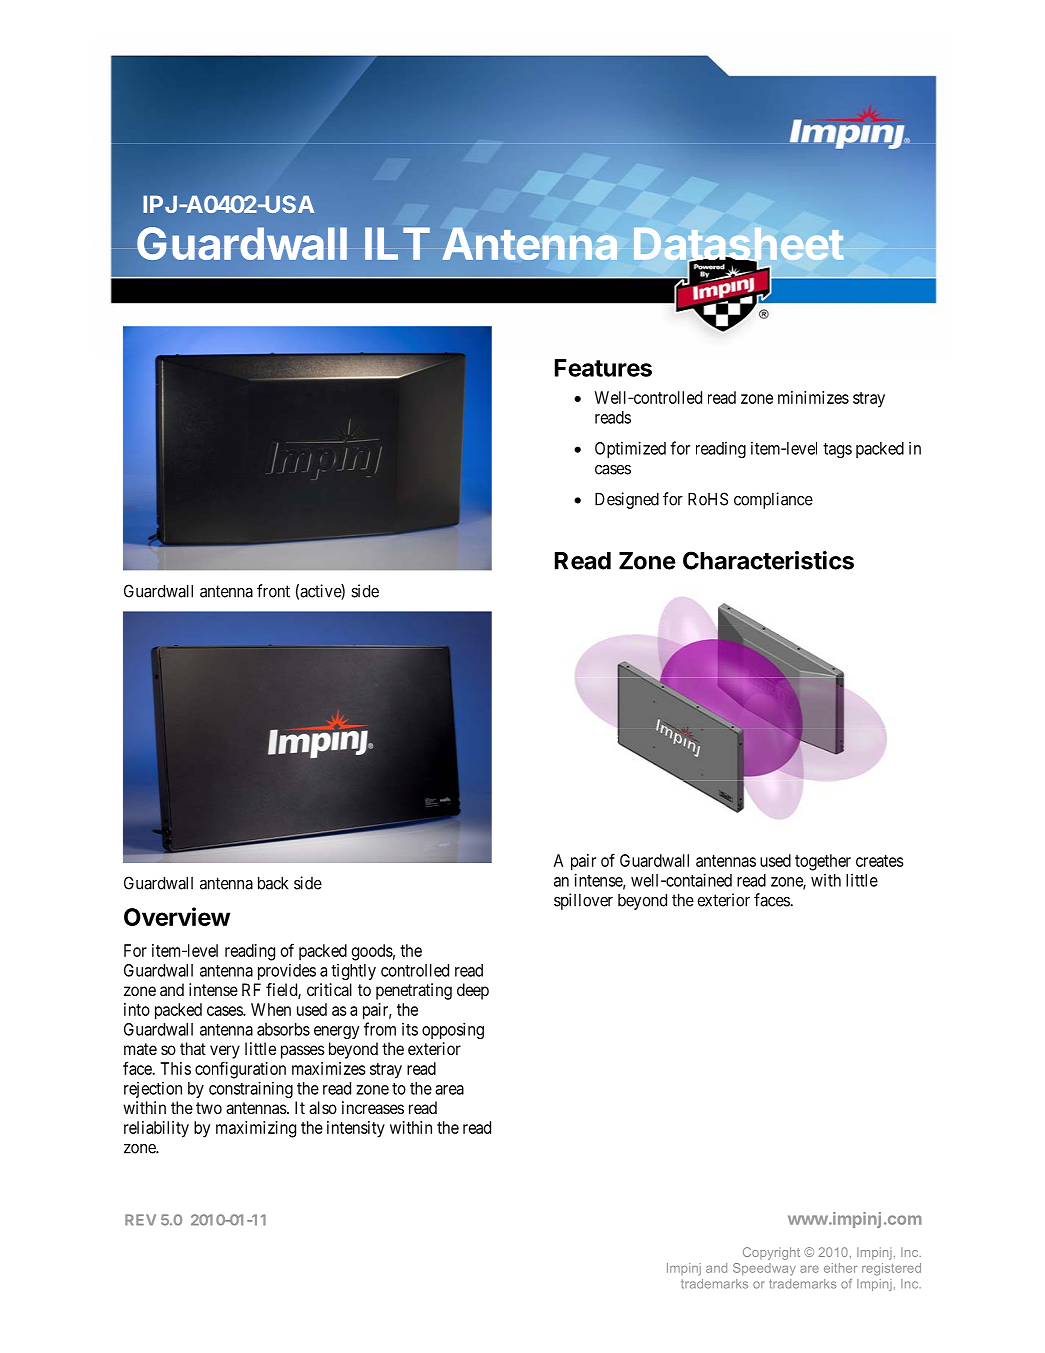  What do you see at coordinates (473, 991) in the screenshot?
I see `deep` at bounding box center [473, 991].
